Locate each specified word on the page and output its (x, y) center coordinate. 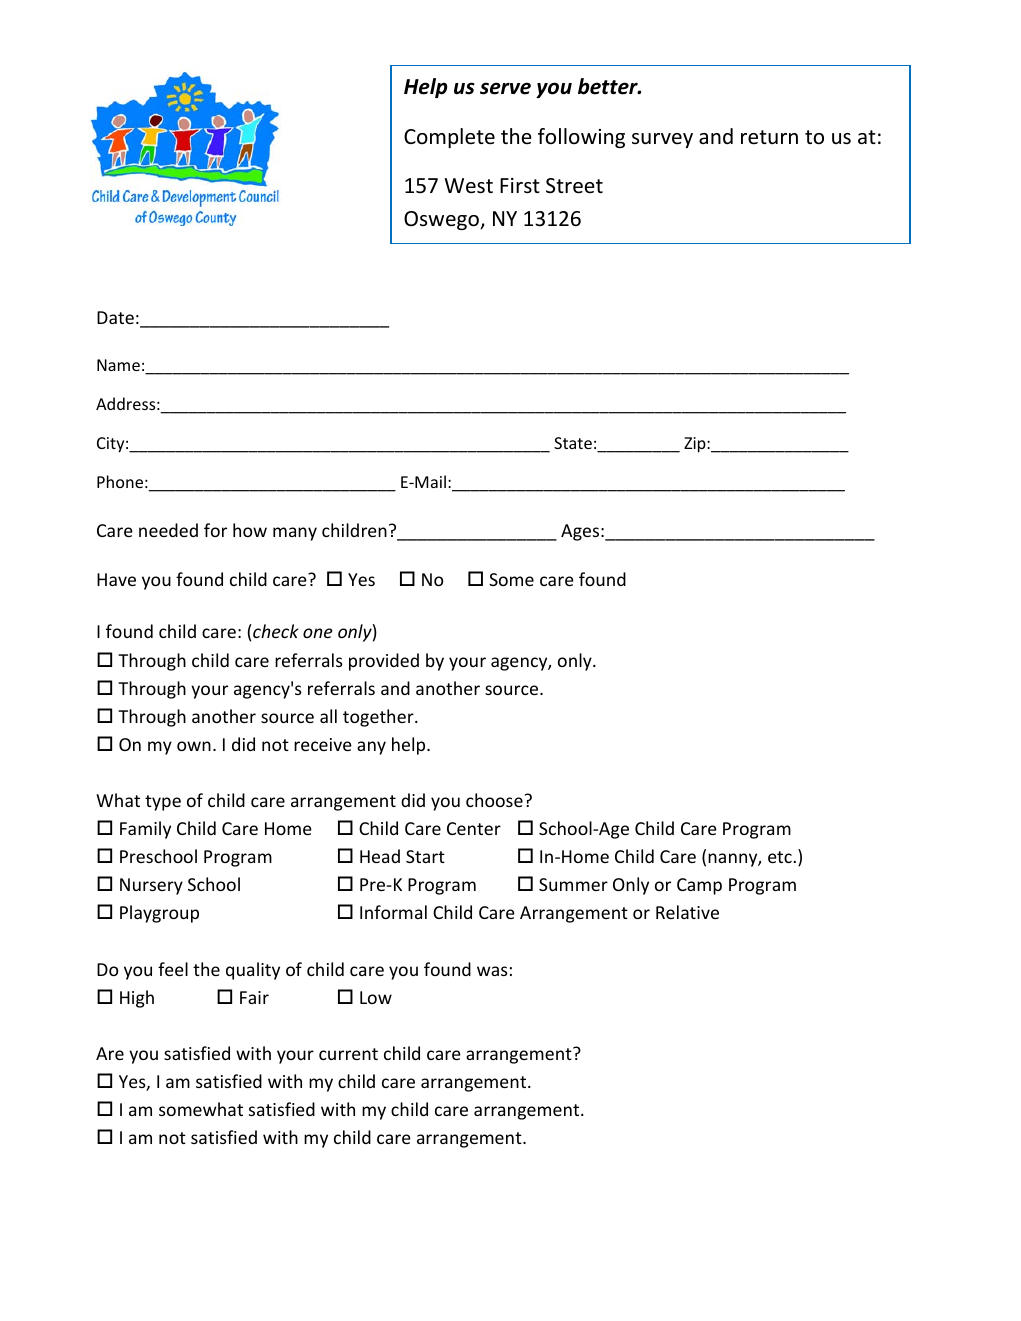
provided (384, 662)
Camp (699, 886)
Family (145, 830)
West (469, 186)
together (379, 718)
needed (168, 530)
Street (574, 186)
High (137, 999)
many (295, 534)
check (274, 631)
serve (505, 88)
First (520, 185)
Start (425, 856)
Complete (449, 138)
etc (781, 857)
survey (662, 140)
